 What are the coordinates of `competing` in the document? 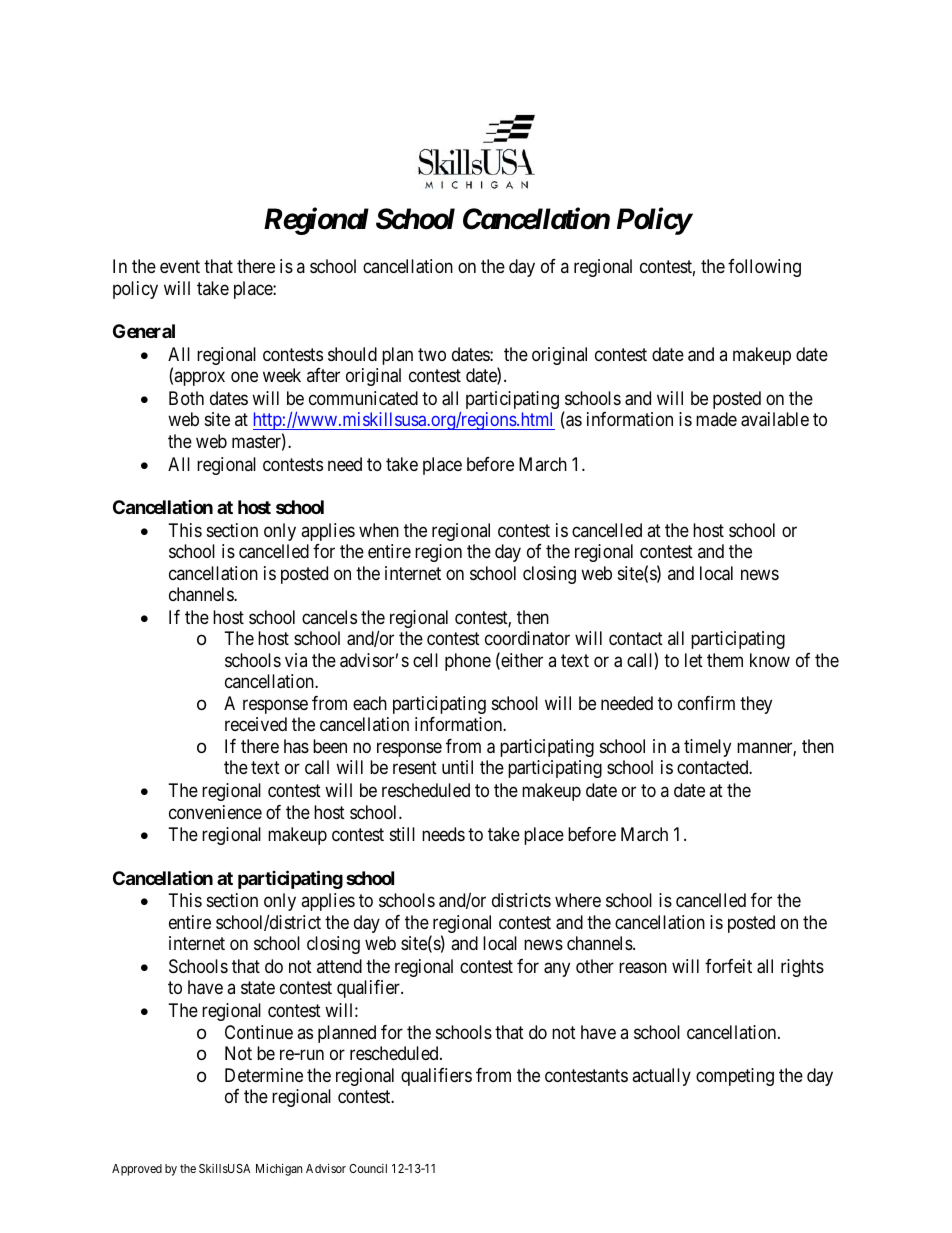 It's located at (735, 1077).
